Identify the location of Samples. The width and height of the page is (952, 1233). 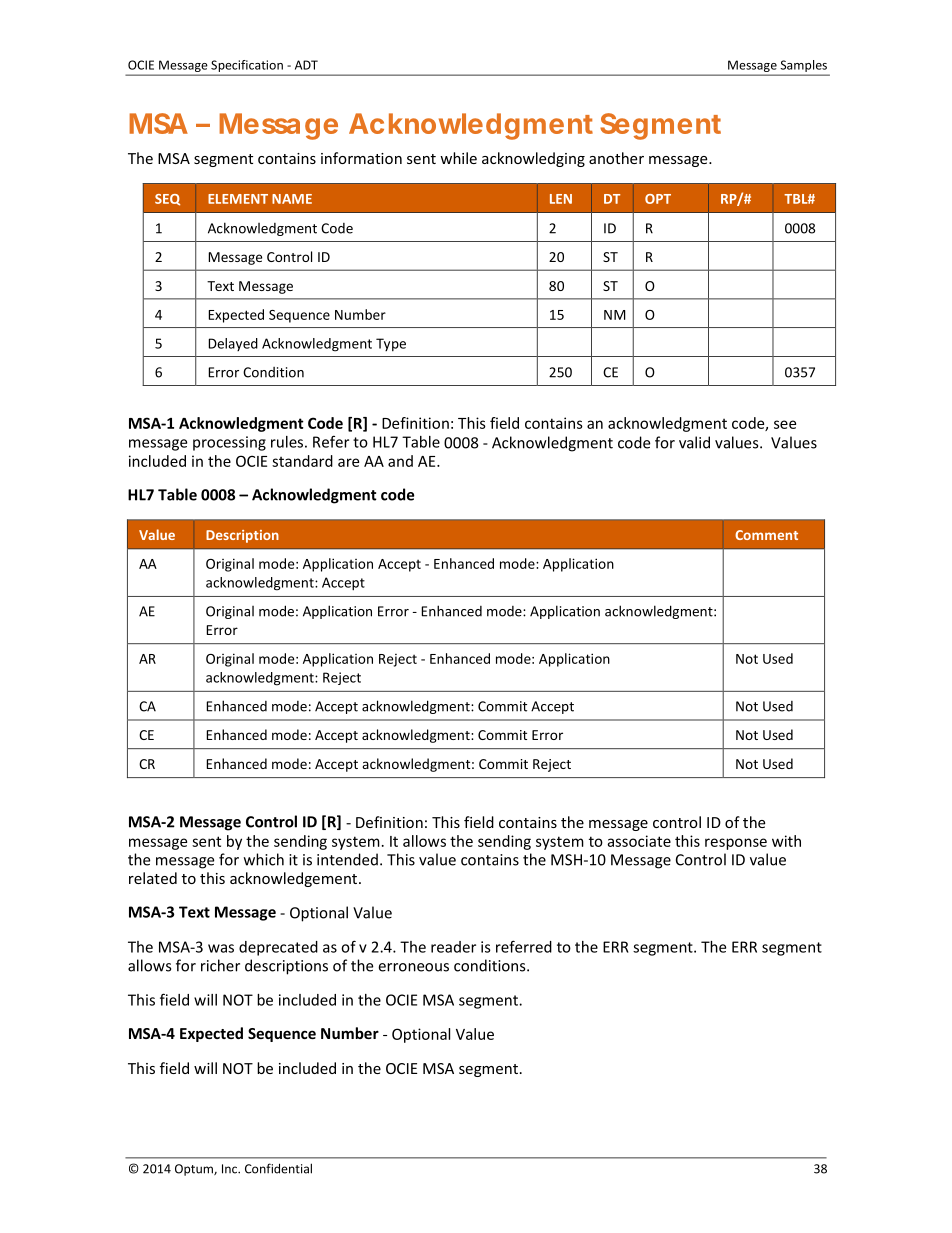
(804, 66).
